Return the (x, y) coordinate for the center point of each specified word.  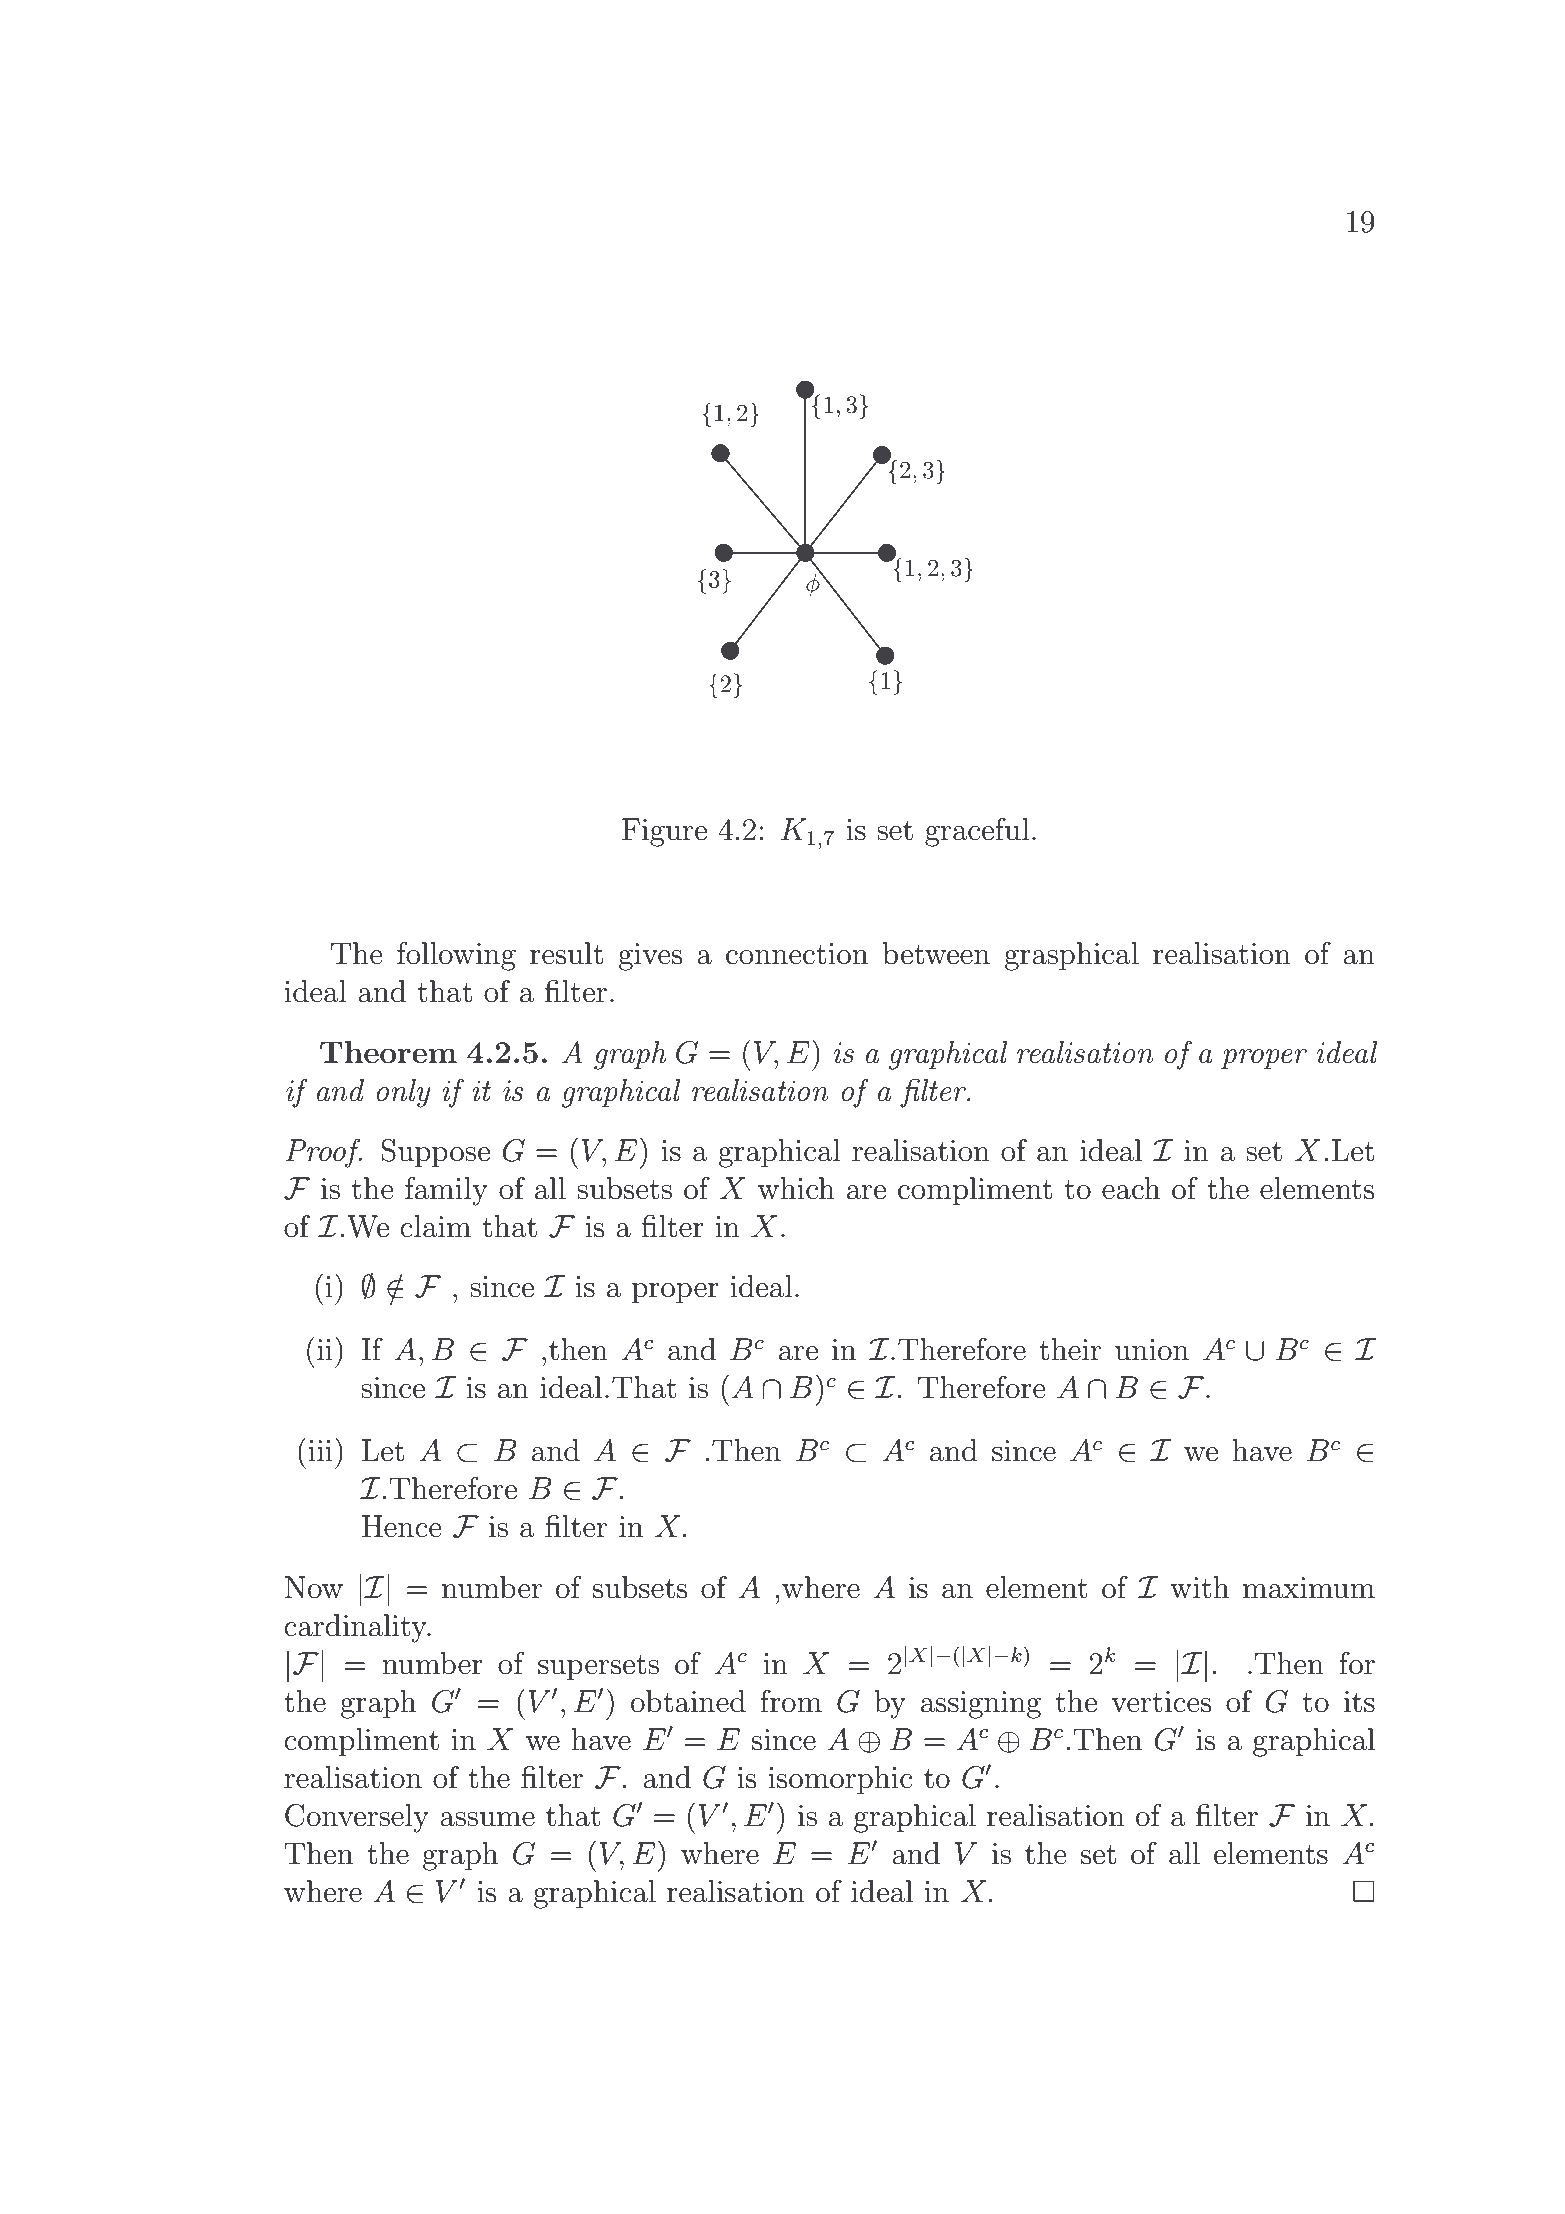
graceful (977, 832)
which (796, 1188)
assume (487, 1819)
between (936, 953)
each (1131, 1188)
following (456, 956)
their (1070, 1349)
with (1199, 1587)
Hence (402, 1526)
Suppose (435, 1153)
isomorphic (840, 1780)
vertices (1161, 1702)
